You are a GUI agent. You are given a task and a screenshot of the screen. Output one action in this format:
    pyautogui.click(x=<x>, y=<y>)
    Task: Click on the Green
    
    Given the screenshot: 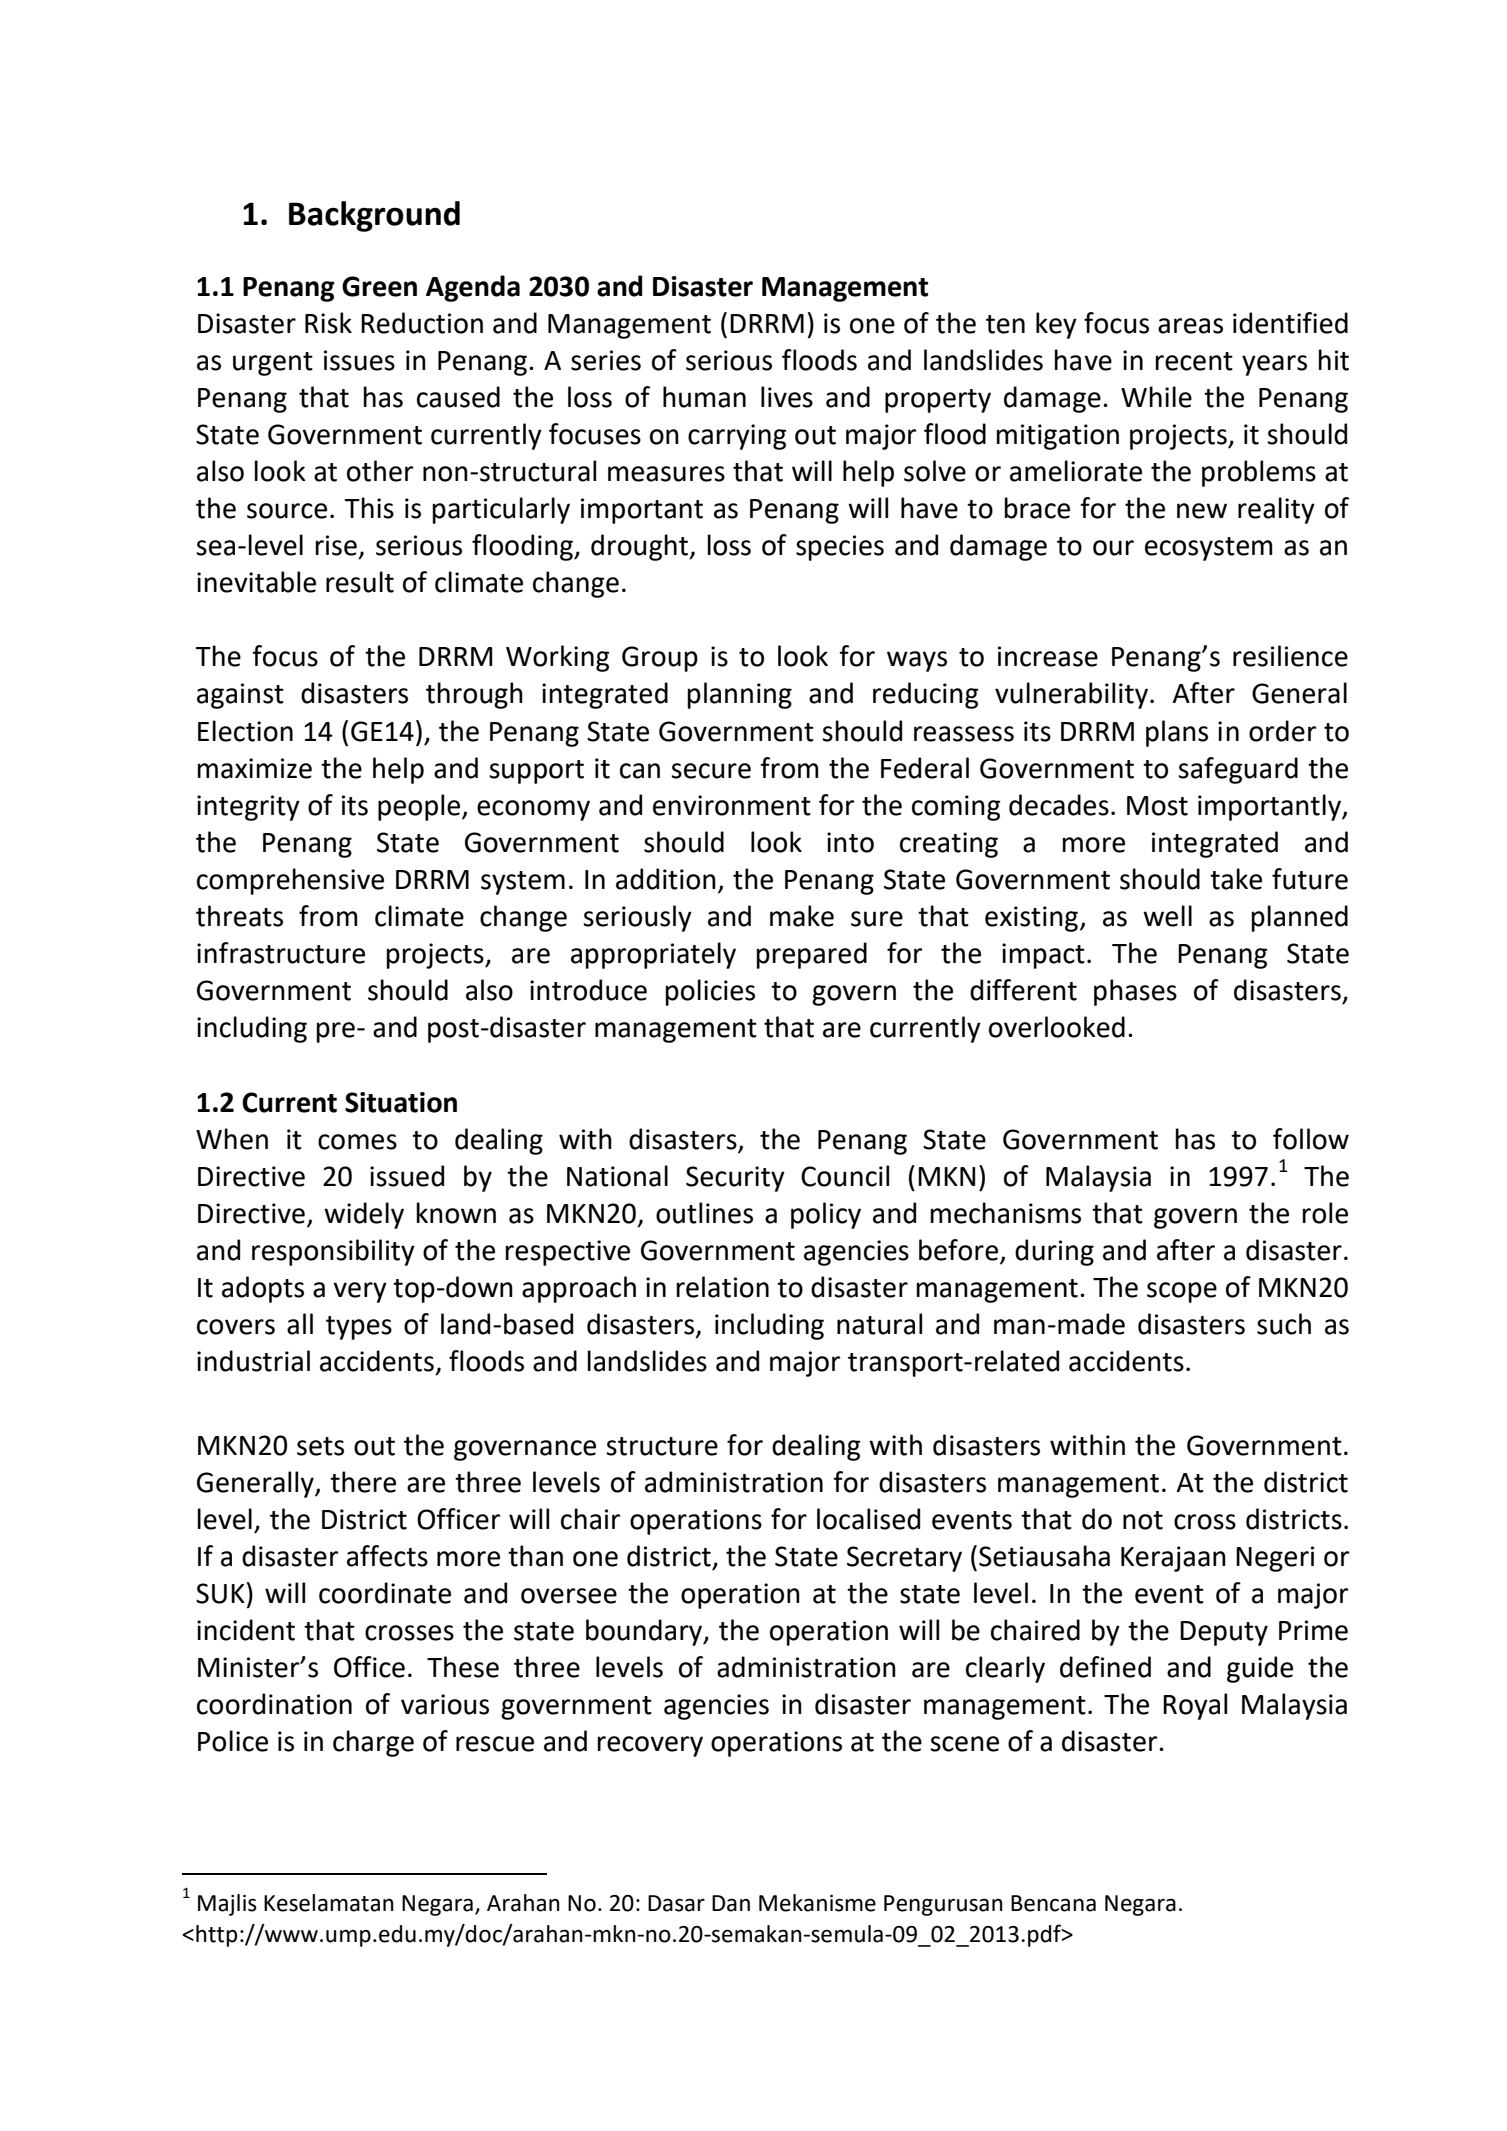 What is the action you would take?
    pyautogui.click(x=379, y=286)
